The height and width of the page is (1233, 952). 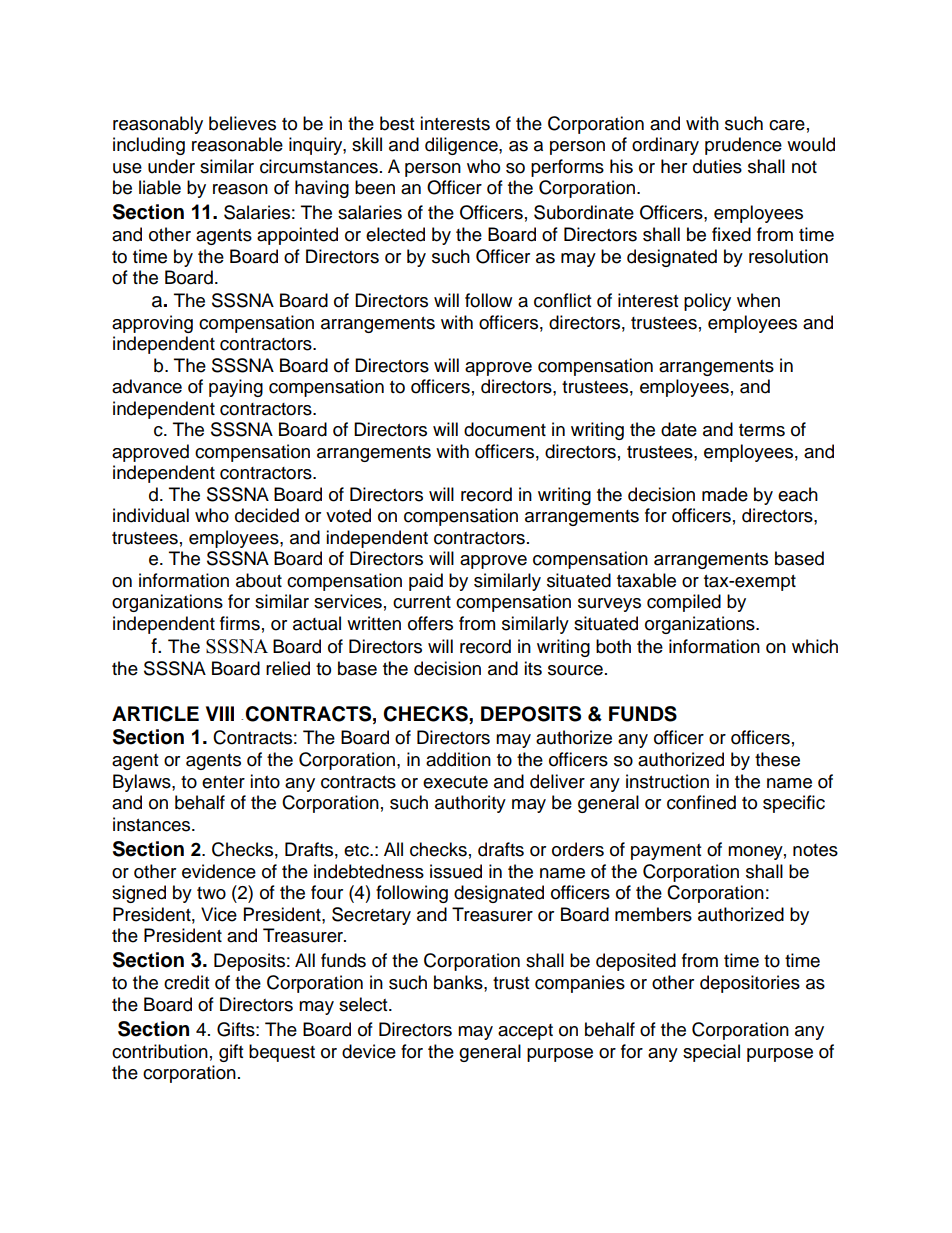 What do you see at coordinates (220, 713) in the page?
I see `VIII` at bounding box center [220, 713].
